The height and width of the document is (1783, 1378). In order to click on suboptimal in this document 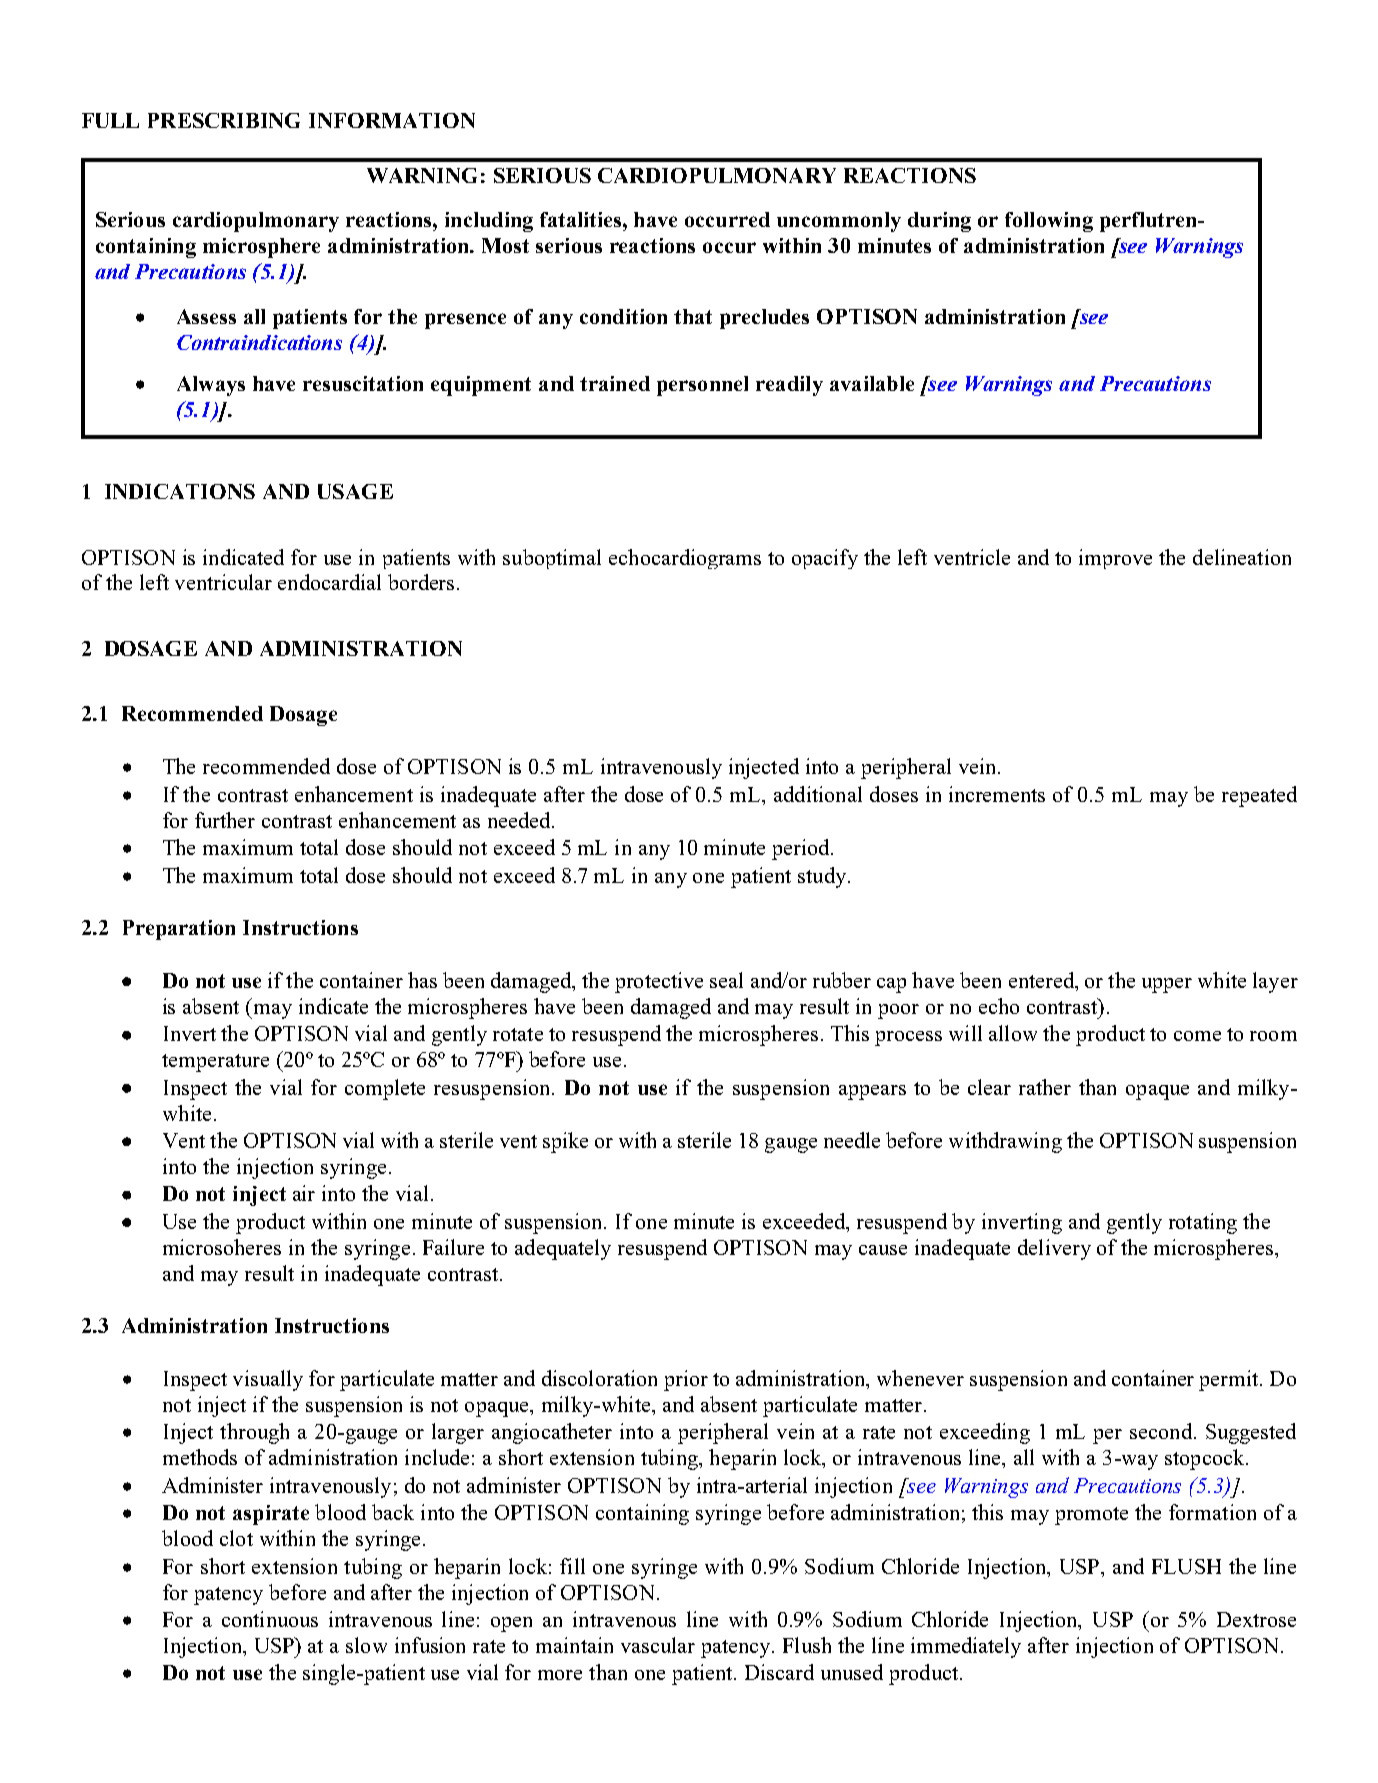, I will do `click(552, 559)`.
